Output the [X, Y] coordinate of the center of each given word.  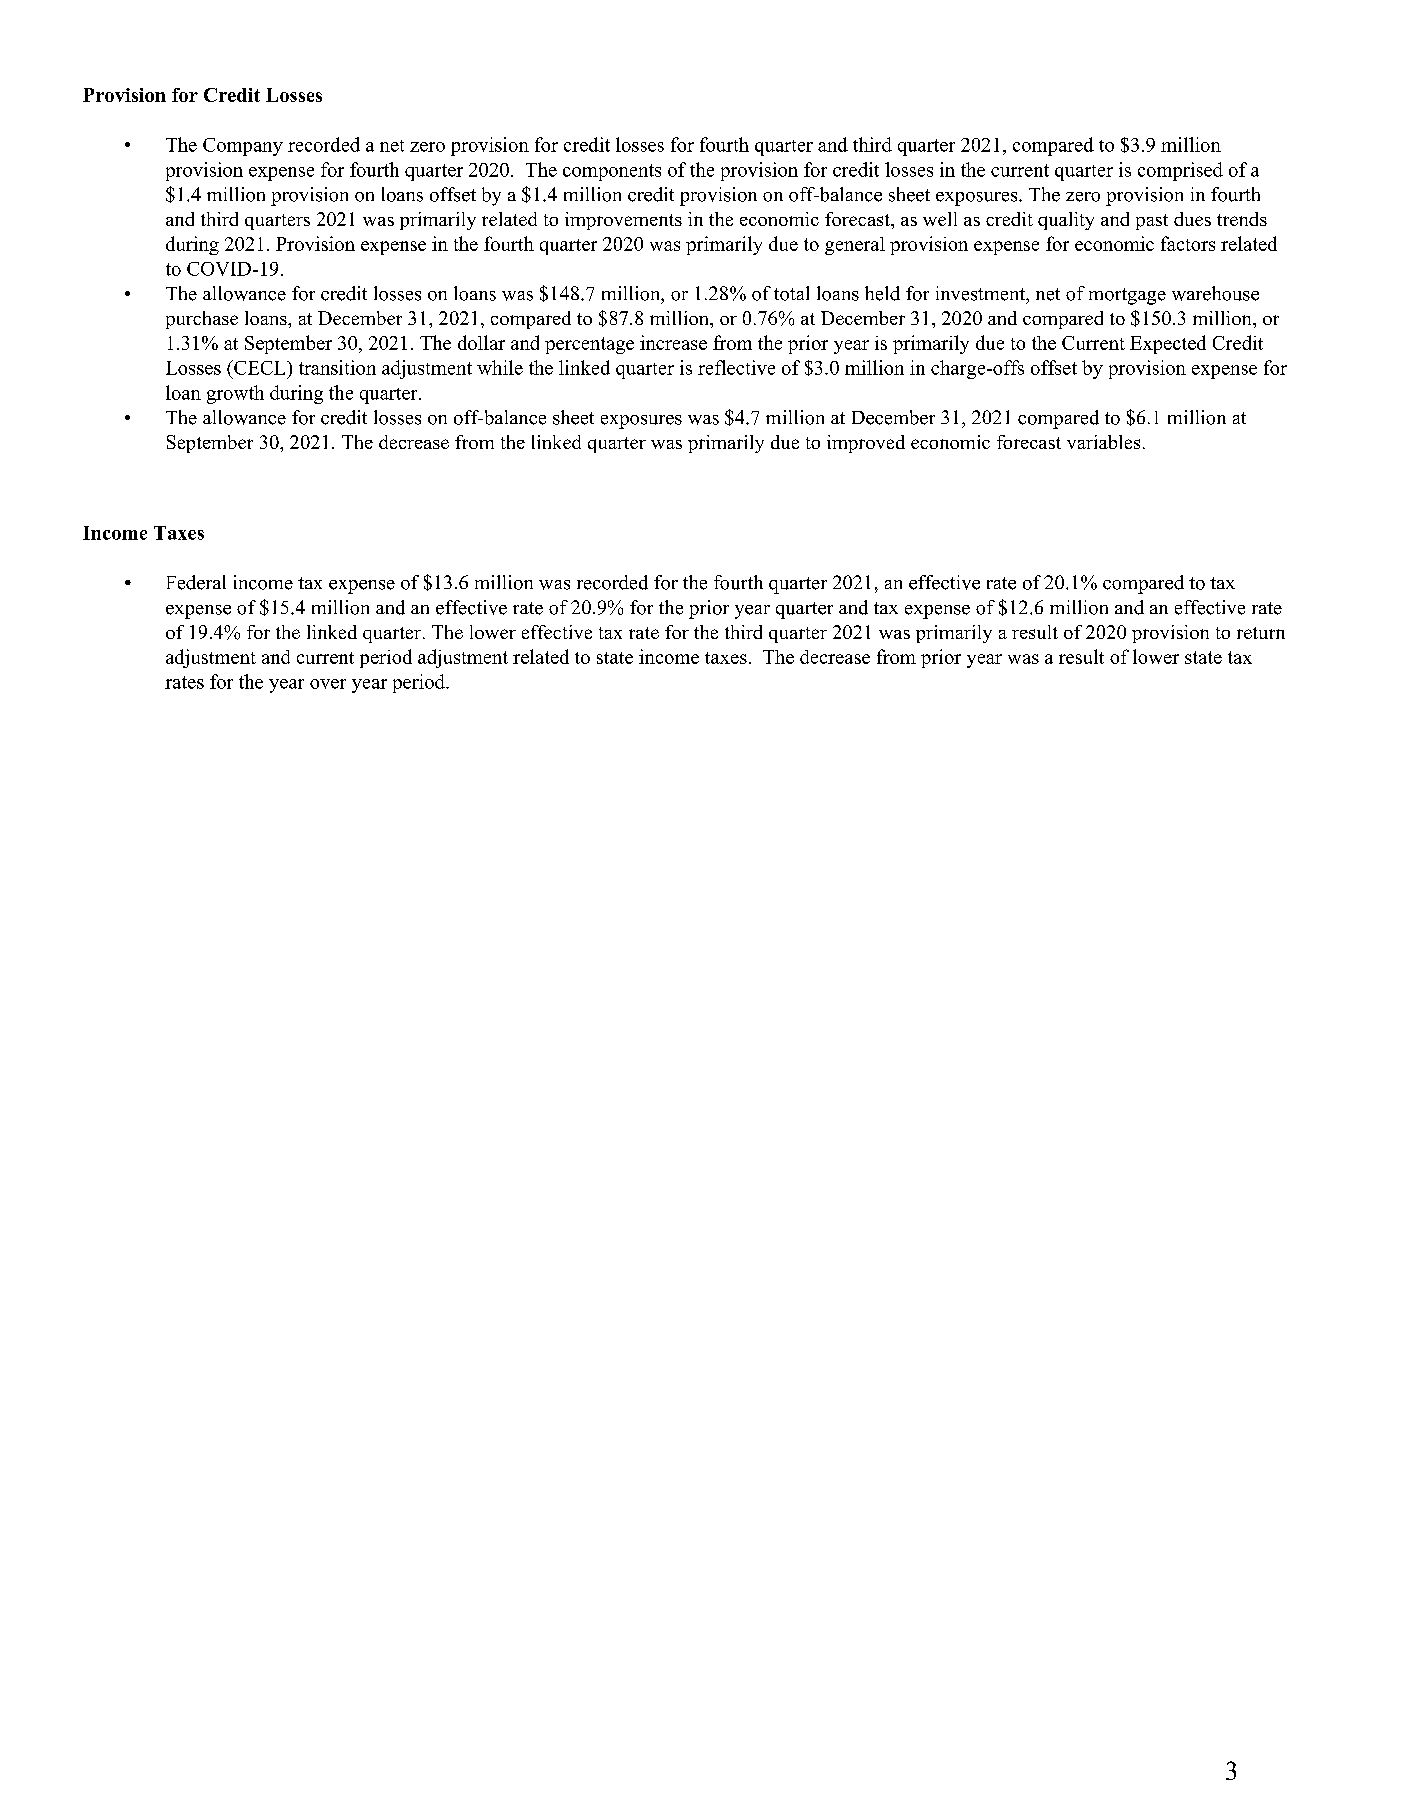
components [612, 172]
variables [1103, 442]
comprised [1180, 171]
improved [866, 444]
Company [243, 147]
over [328, 684]
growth [235, 394]
